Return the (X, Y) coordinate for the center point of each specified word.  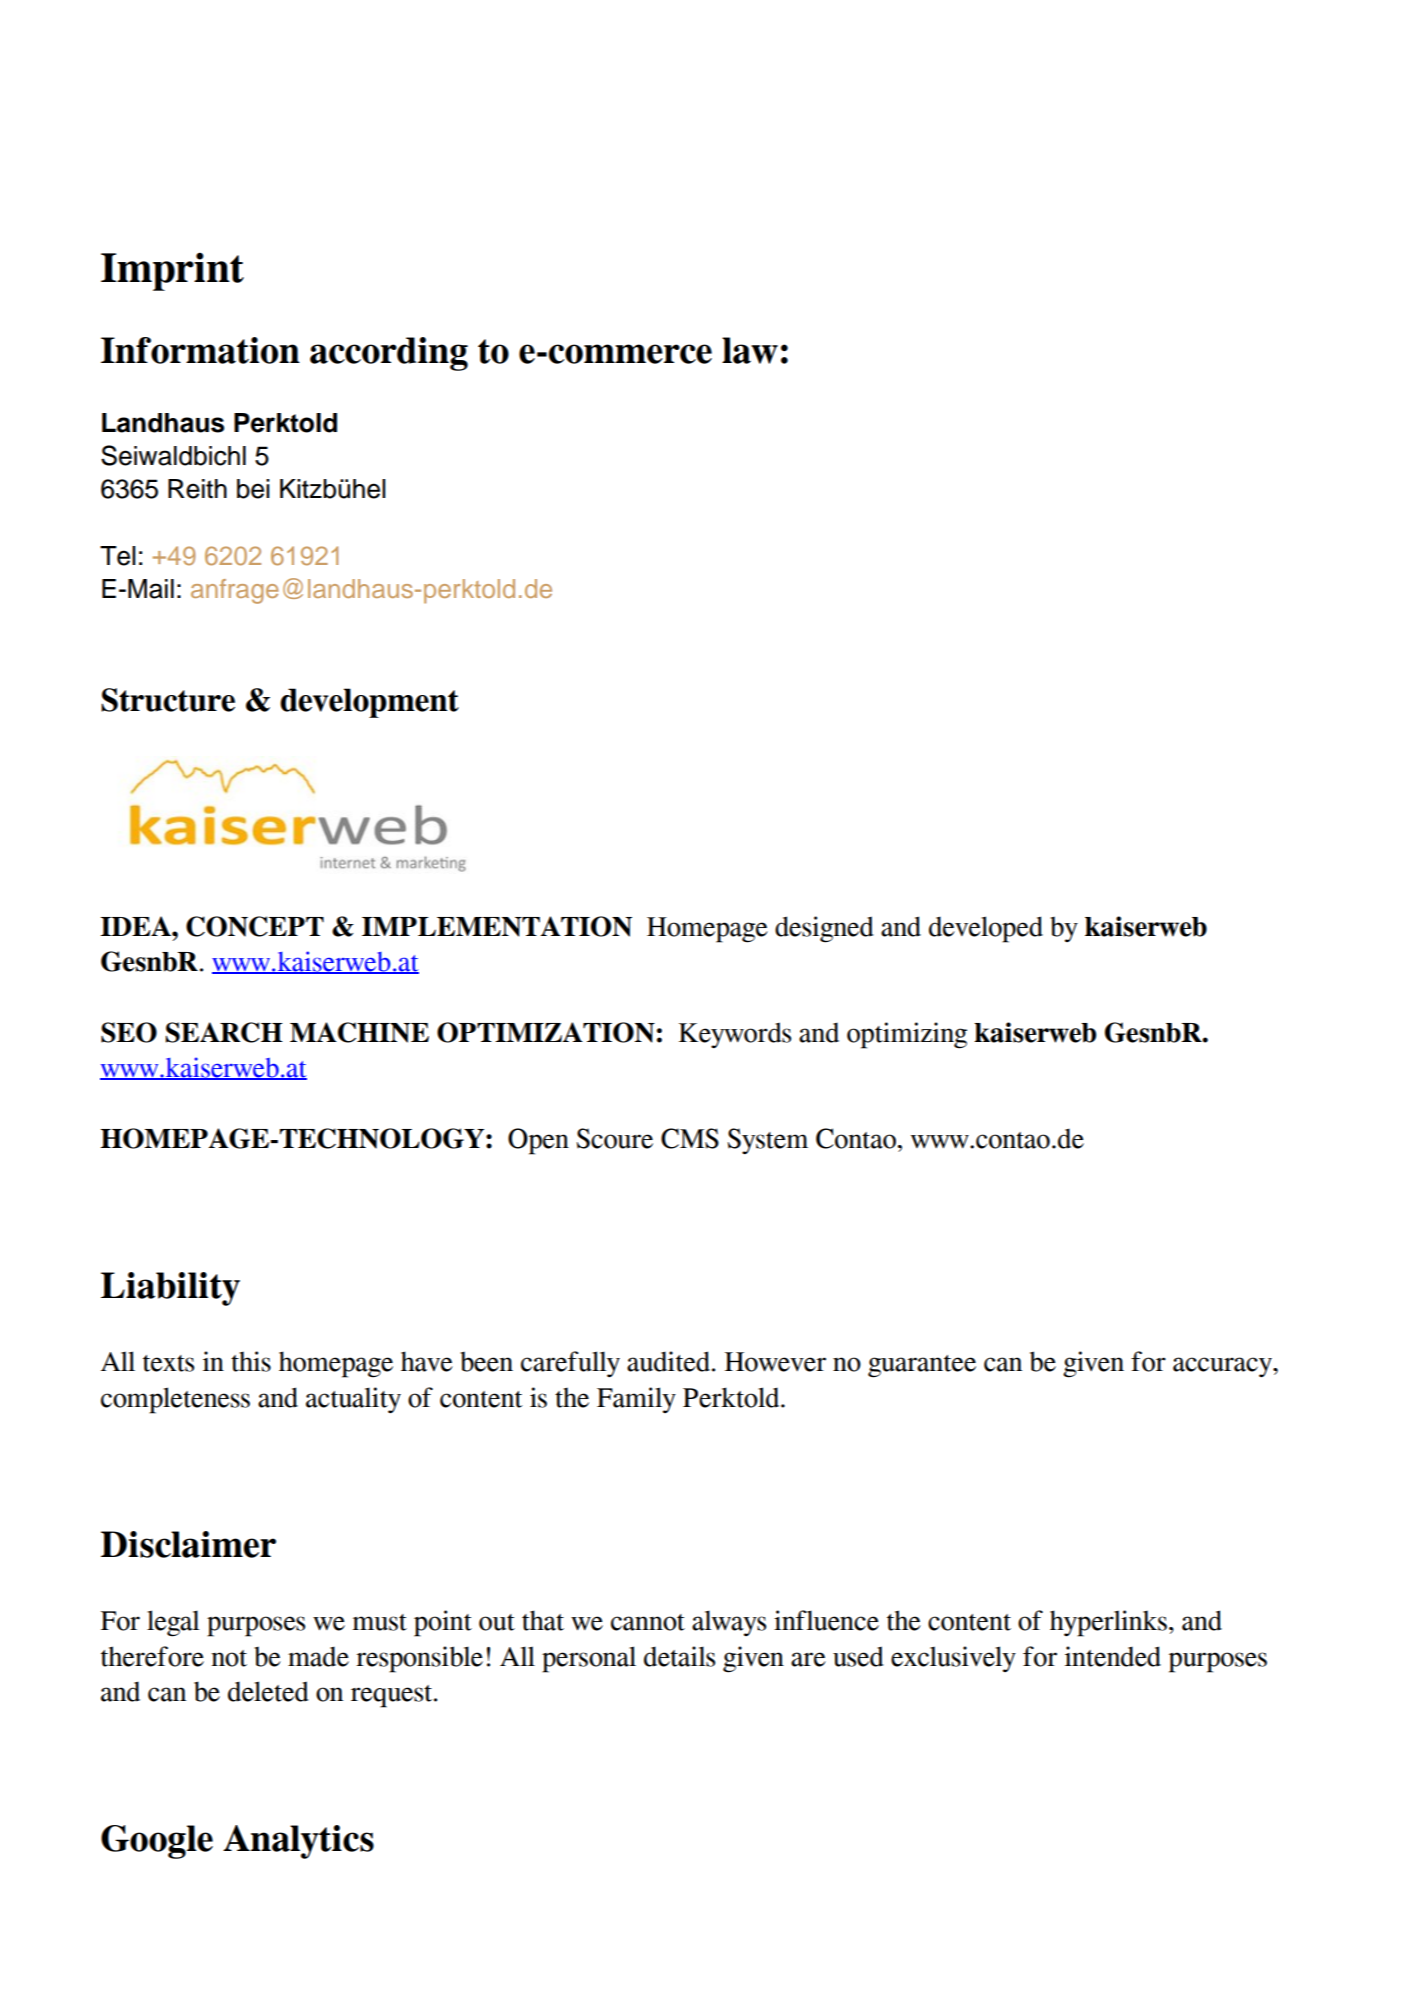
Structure (168, 700)
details (679, 1656)
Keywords (735, 1035)
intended (1113, 1656)
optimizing (907, 1035)
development (369, 703)
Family (636, 1400)
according (389, 354)
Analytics (298, 1842)
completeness (175, 1400)
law (750, 350)
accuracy (1223, 1367)
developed (986, 929)
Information (200, 350)
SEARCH (224, 1032)
